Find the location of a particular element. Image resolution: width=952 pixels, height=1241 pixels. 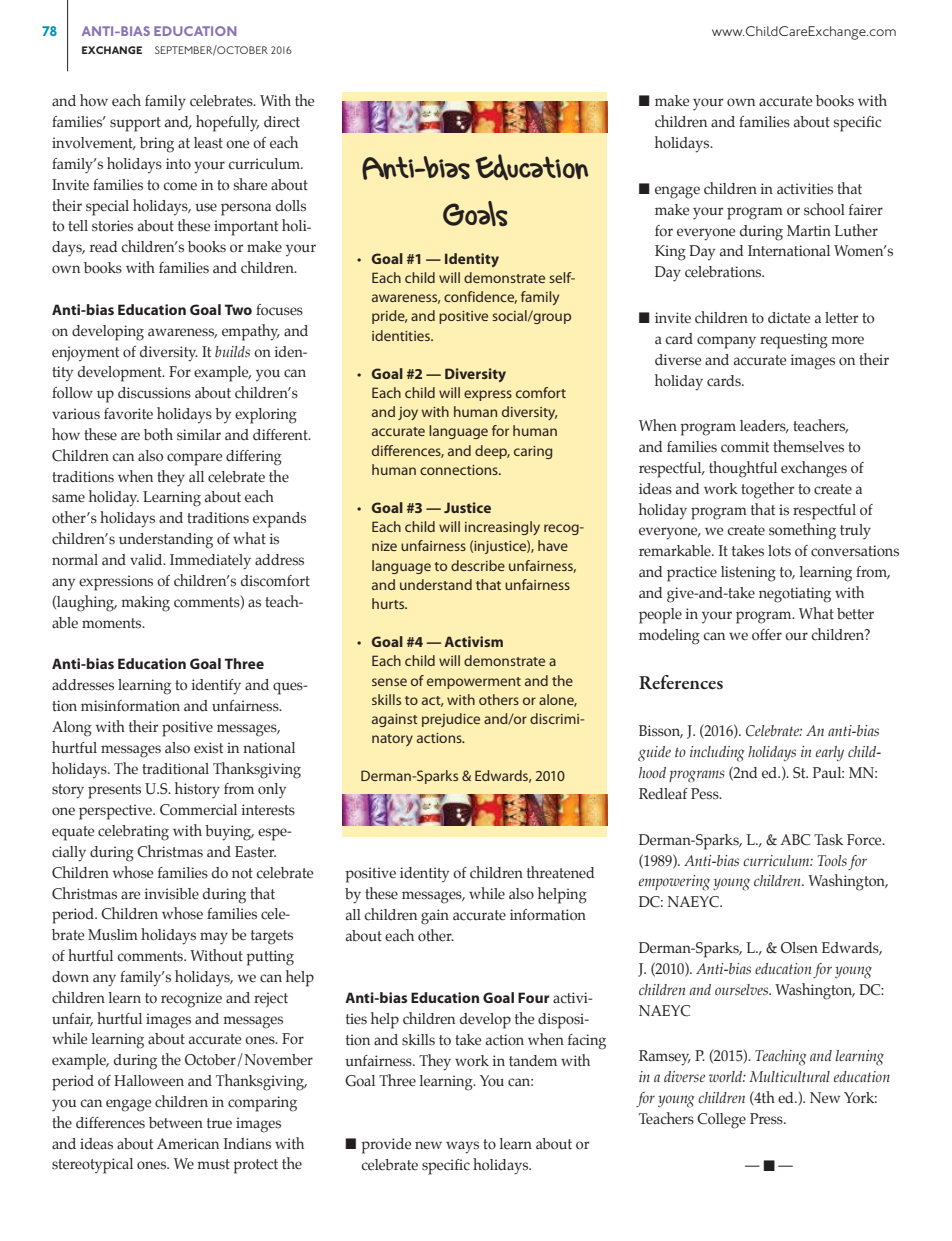

between is located at coordinates (176, 1123).
